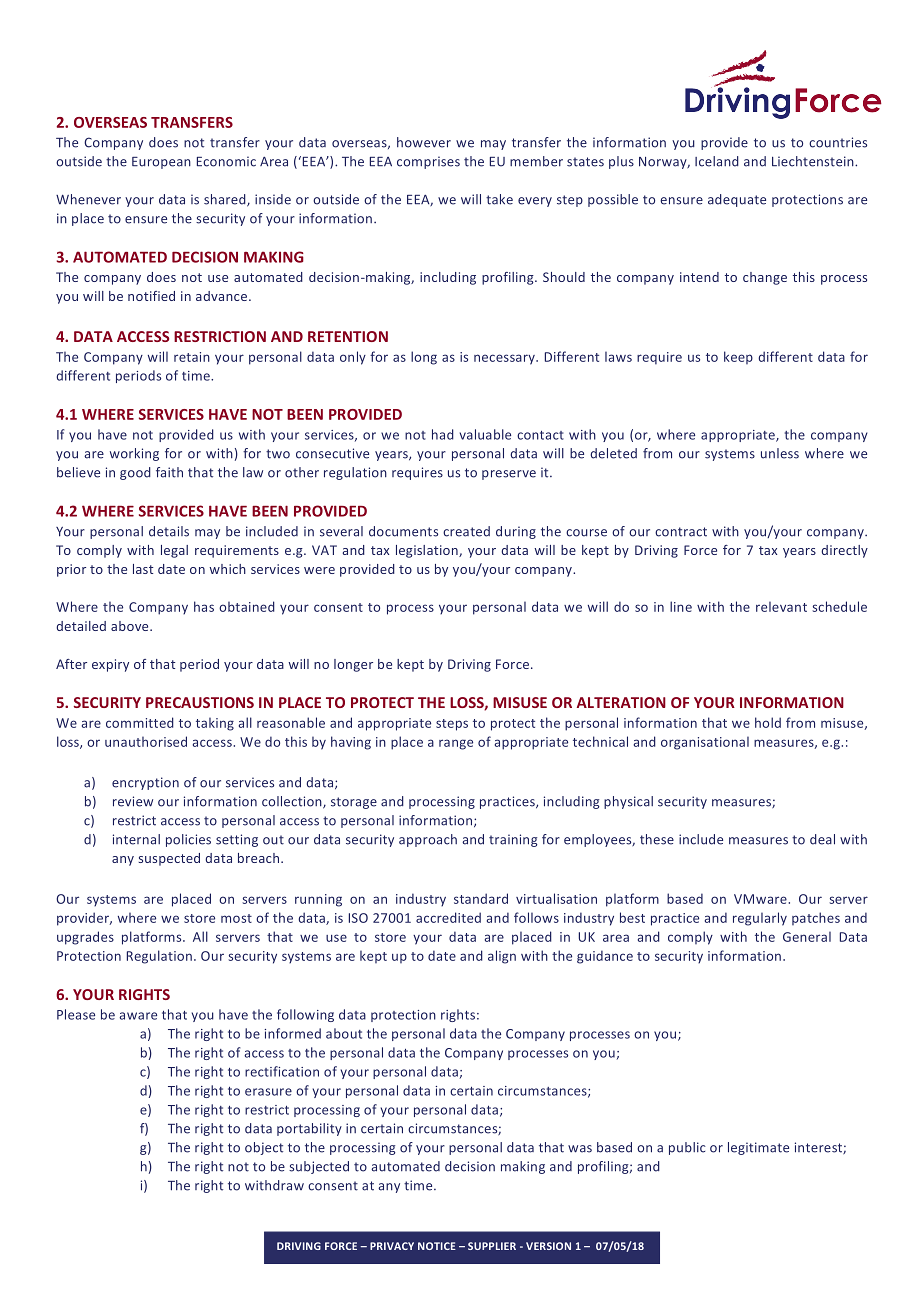  I want to click on adequate, so click(737, 200).
